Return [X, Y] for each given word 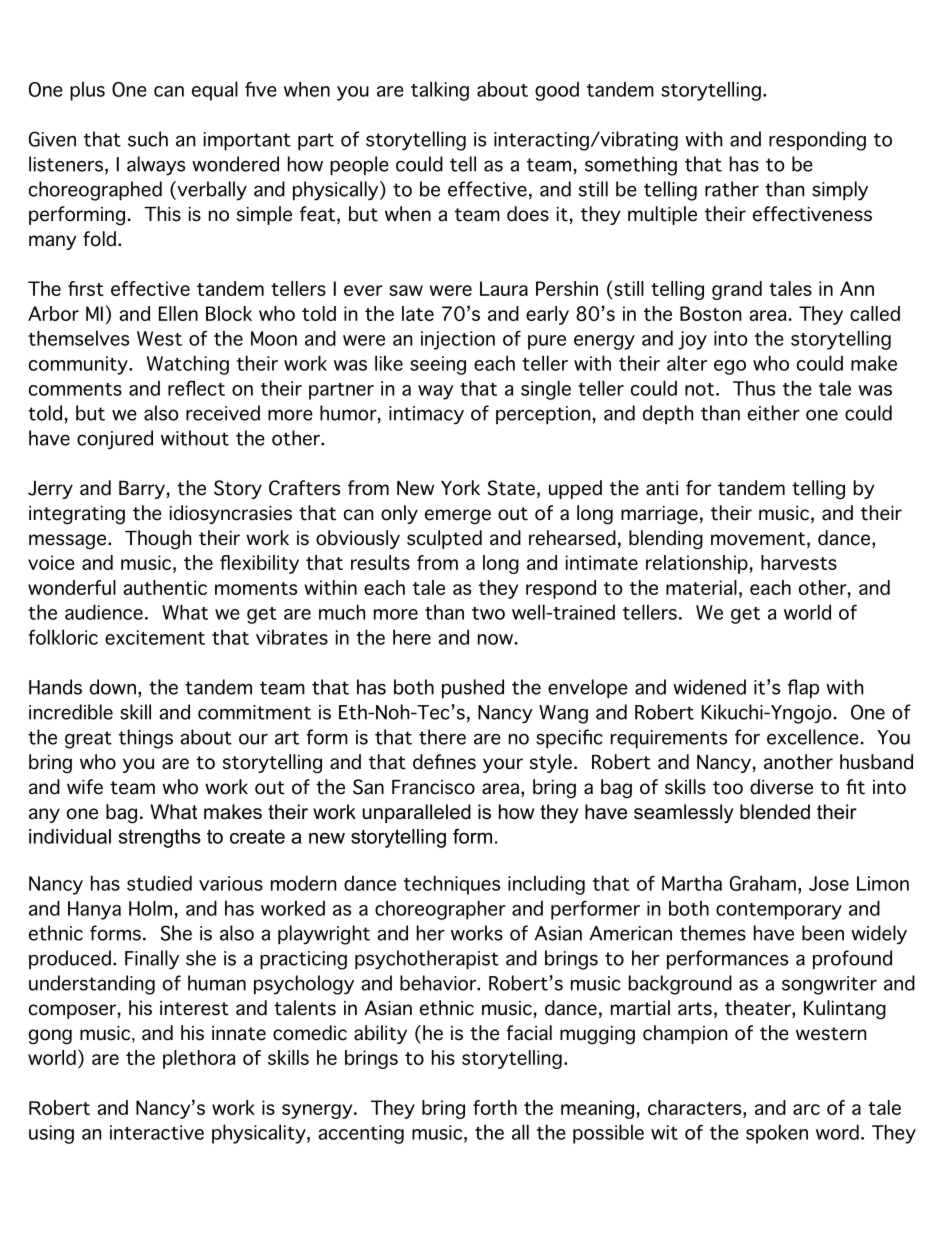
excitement [155, 637]
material [701, 587]
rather [732, 189]
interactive [157, 1132]
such [148, 139]
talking [440, 91]
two [488, 613]
